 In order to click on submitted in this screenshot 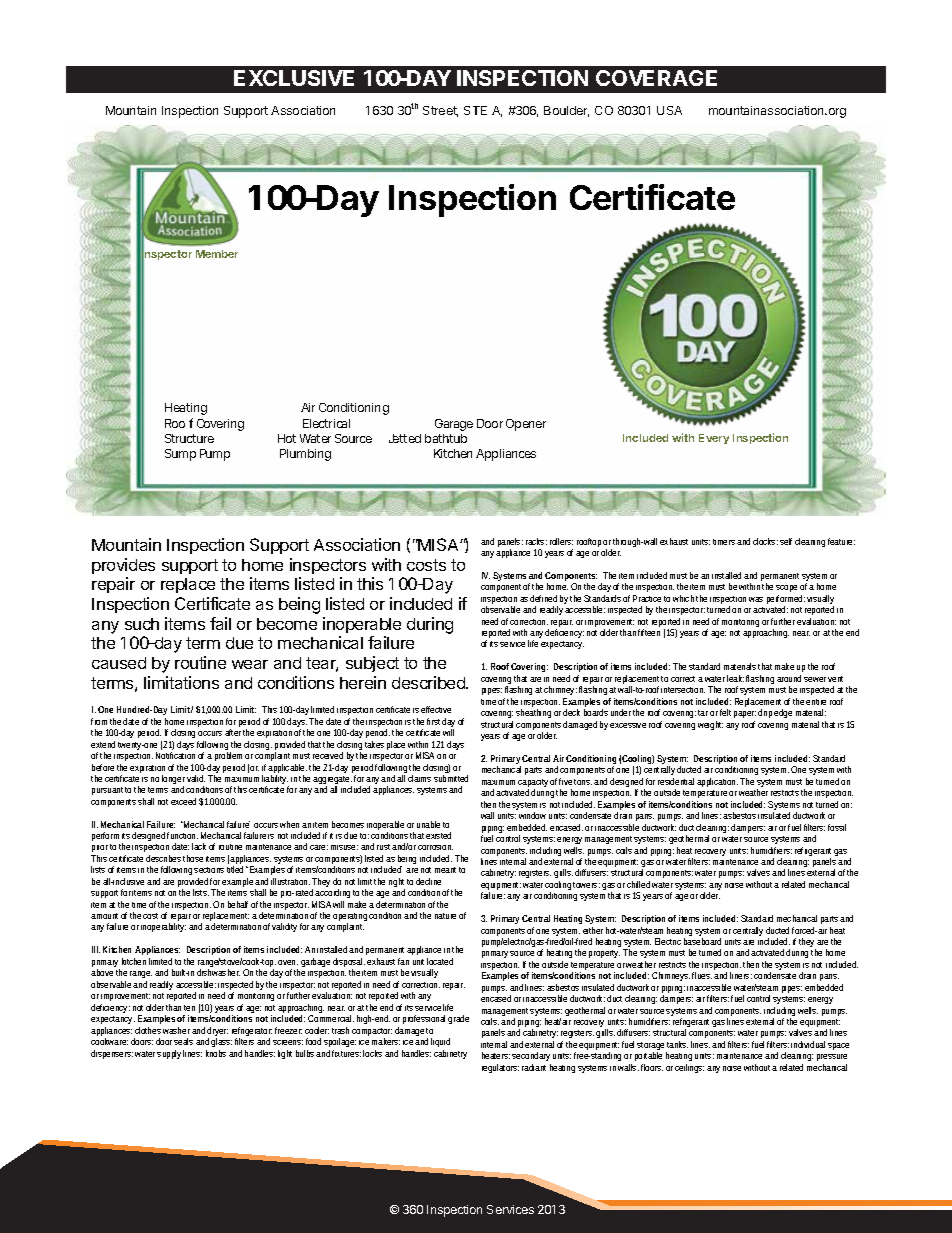, I will do `click(451, 778)`.
